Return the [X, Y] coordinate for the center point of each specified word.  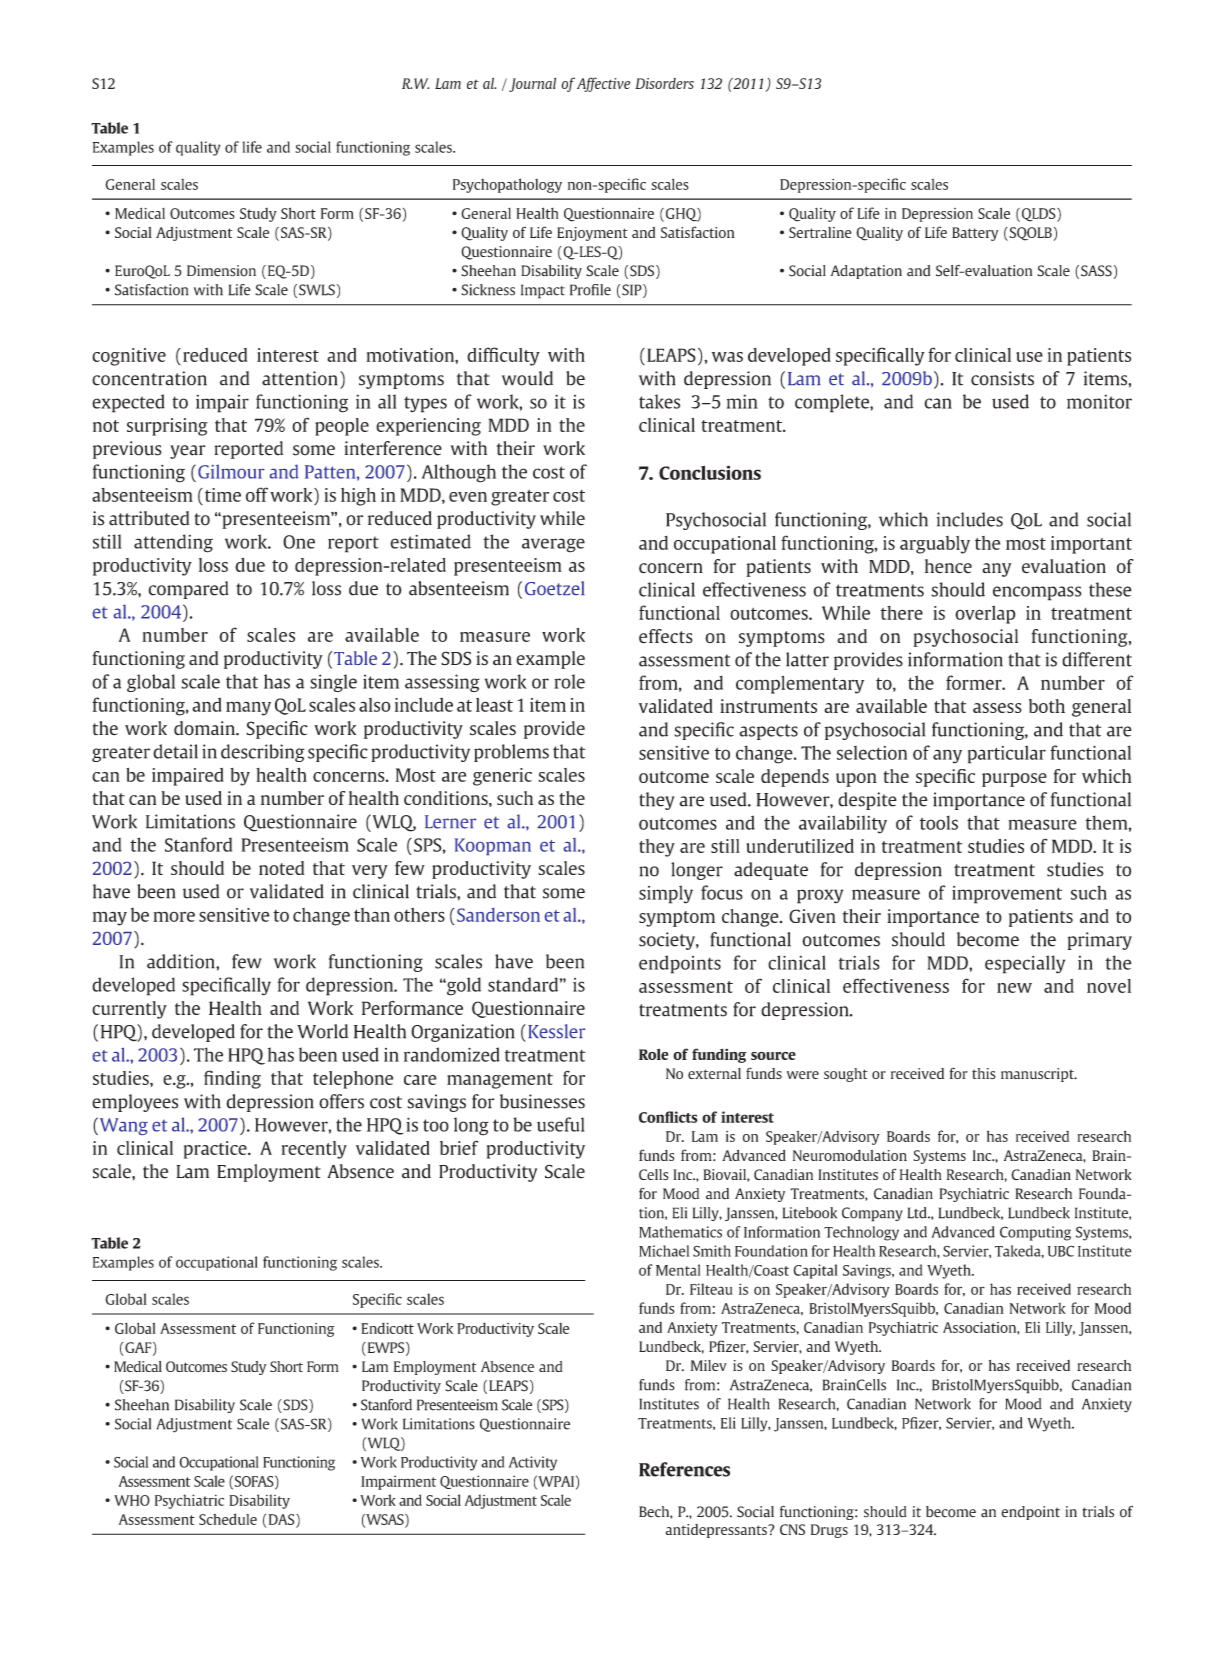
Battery [975, 234]
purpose [1014, 780]
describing [263, 753]
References [684, 1469]
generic [502, 777]
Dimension [221, 271]
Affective [603, 84]
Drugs [829, 1531]
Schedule [228, 1519]
